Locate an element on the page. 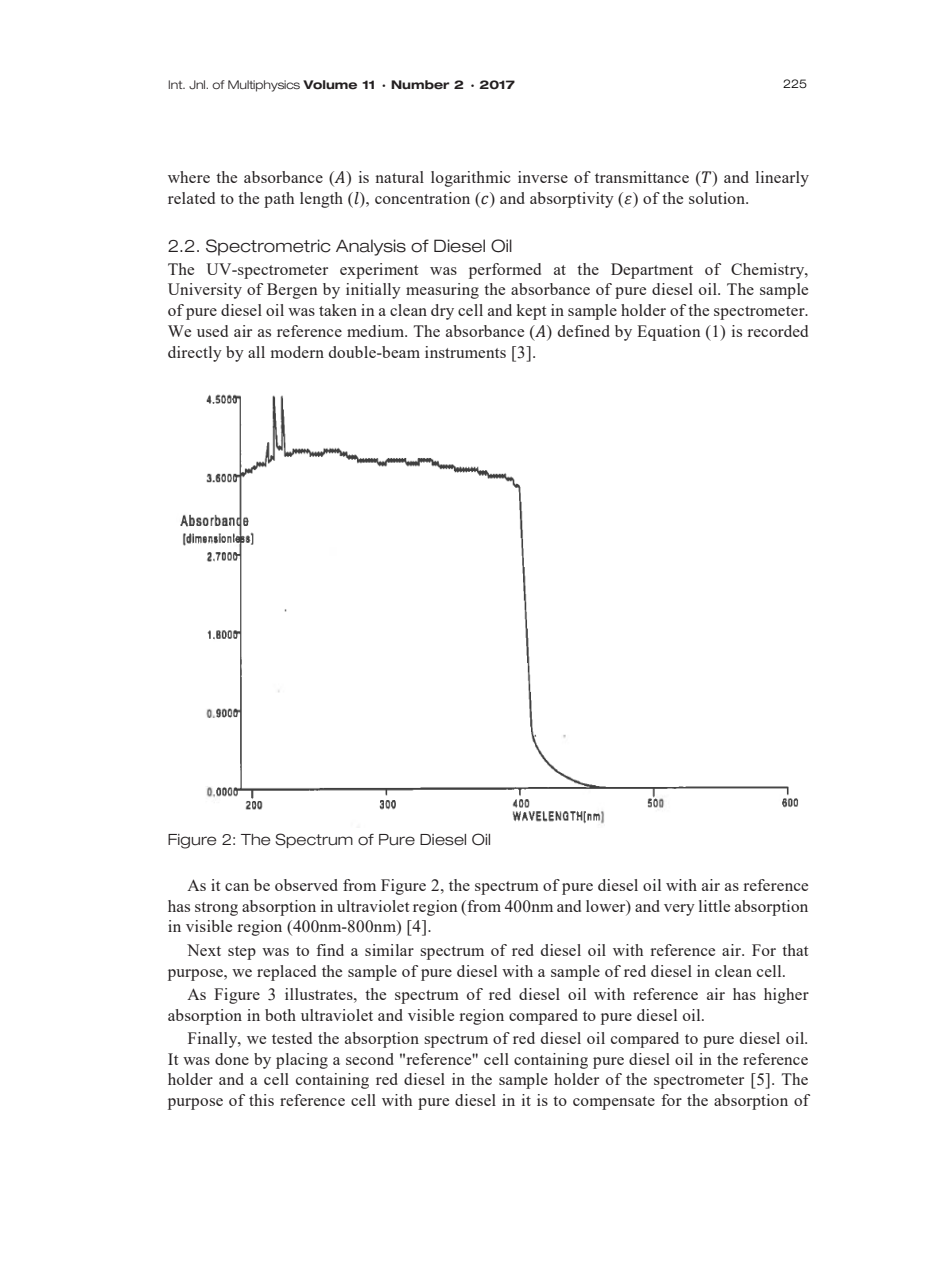 The height and width of the page is (1271, 952). instruments is located at coordinates (465, 352).
